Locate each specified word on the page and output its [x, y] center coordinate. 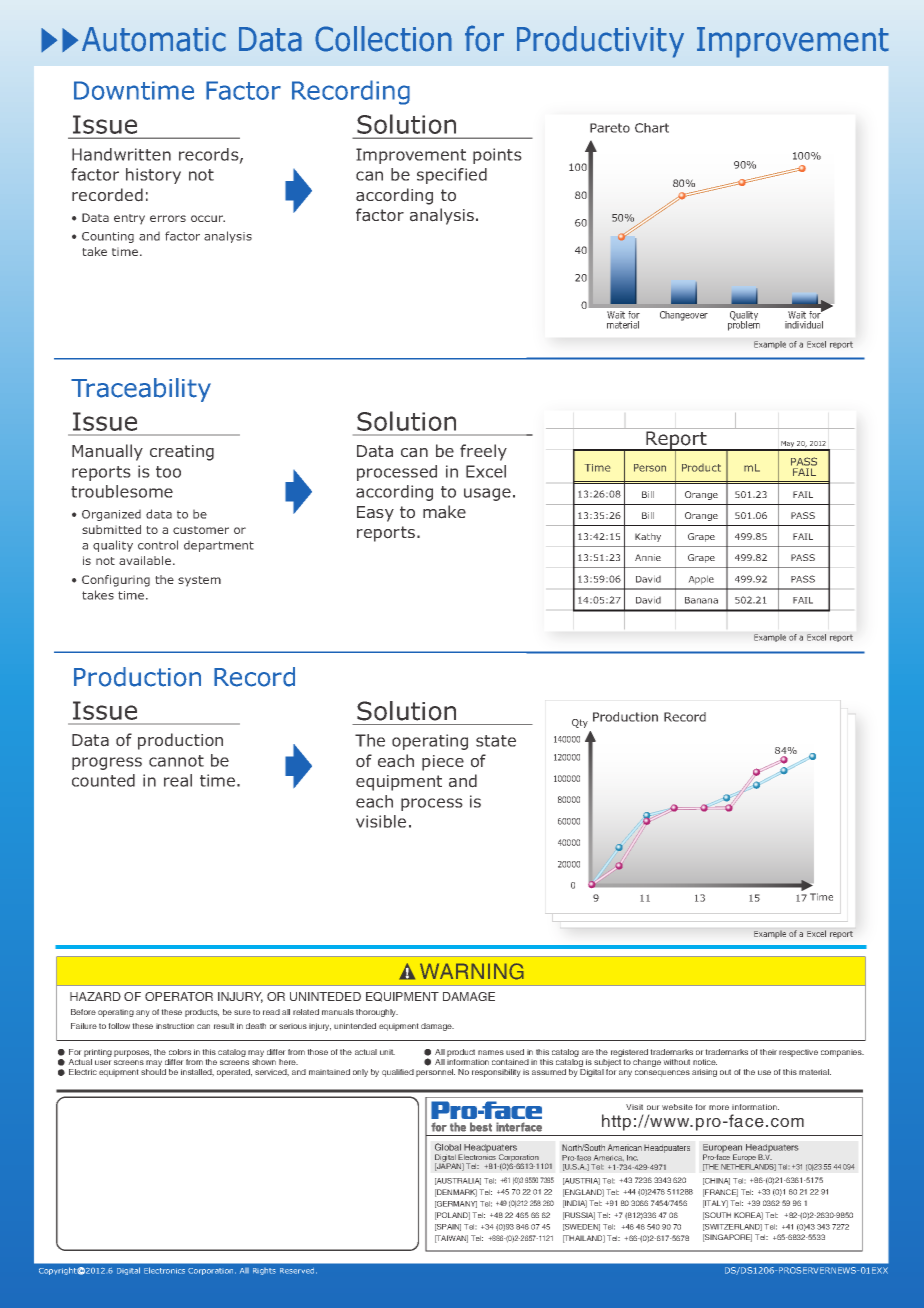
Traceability [141, 390]
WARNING [472, 971]
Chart [652, 128]
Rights [264, 1271]
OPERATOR [179, 996]
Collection [383, 39]
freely [483, 452]
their [768, 1052]
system [199, 581]
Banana [701, 600]
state [496, 741]
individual [804, 325]
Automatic [154, 39]
